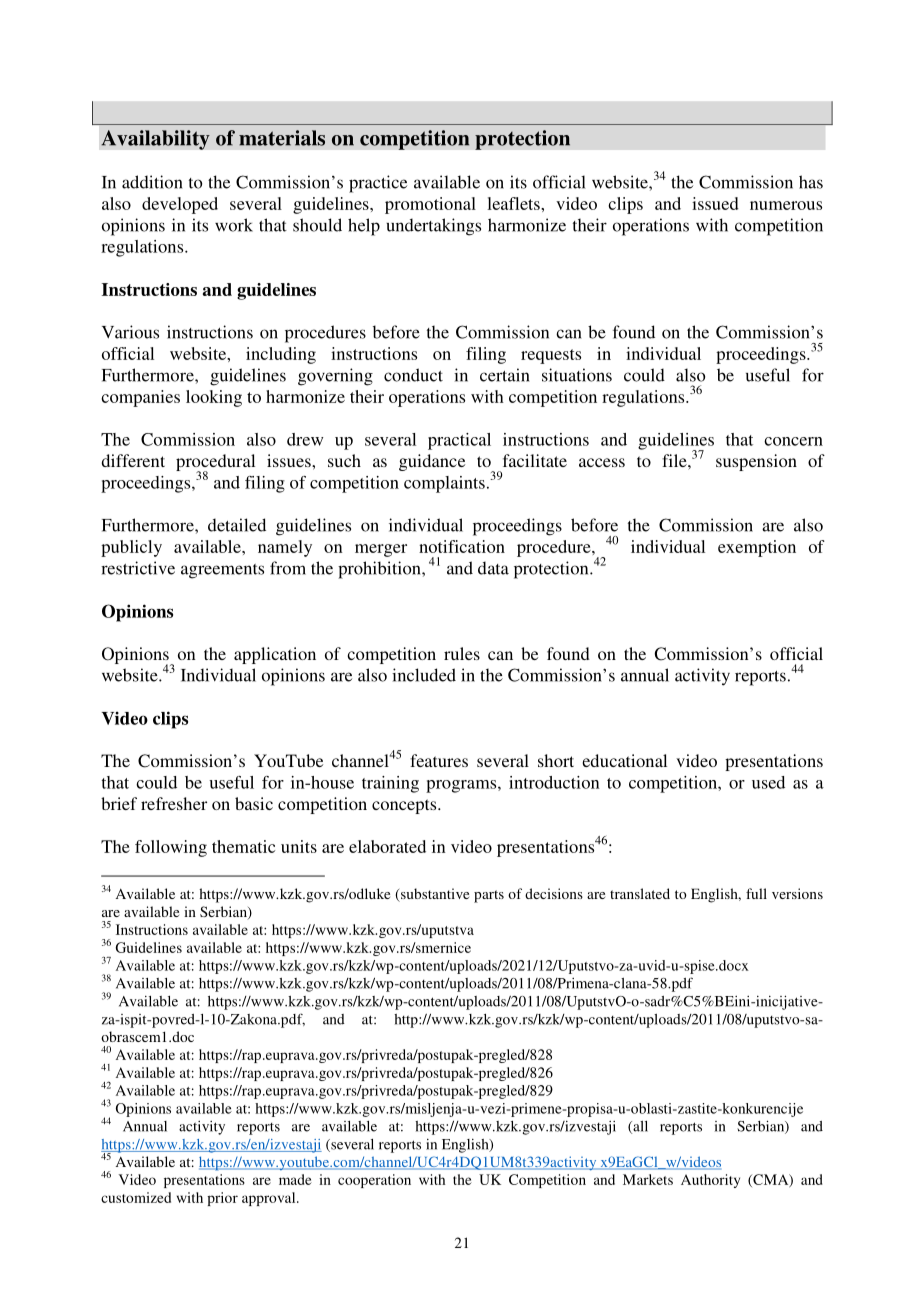  What do you see at coordinates (493, 568) in the screenshot?
I see `data` at bounding box center [493, 568].
